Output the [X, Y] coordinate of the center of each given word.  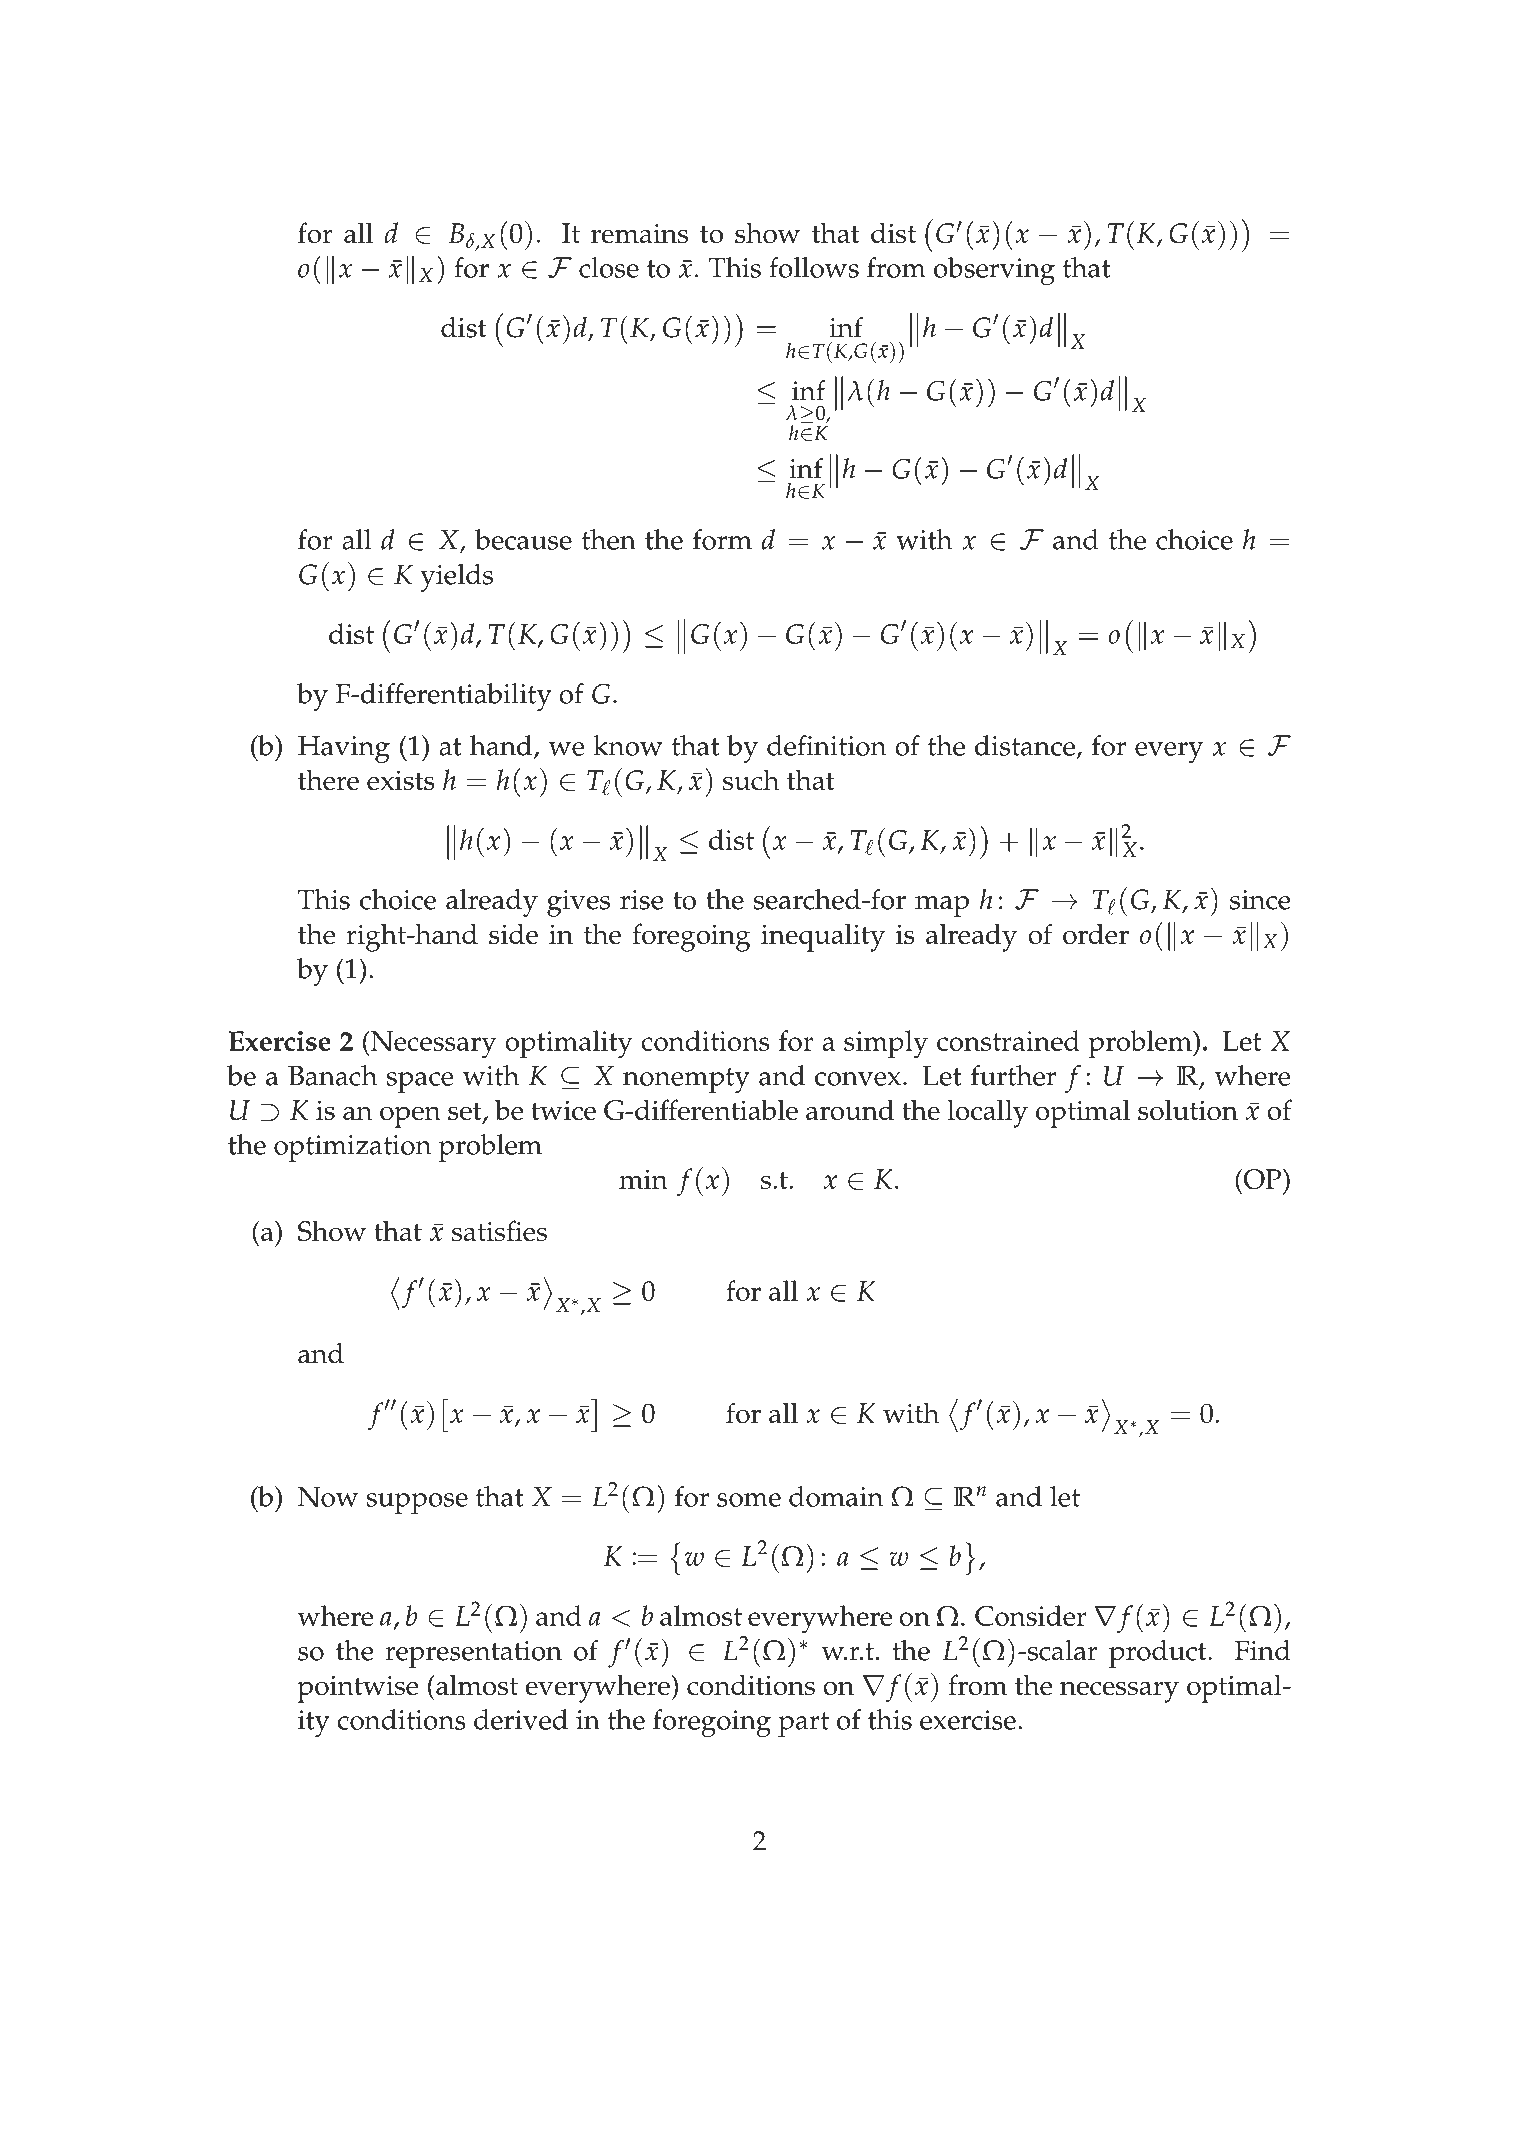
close [609, 267]
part [803, 1724]
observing [994, 271]
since [1260, 900]
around [850, 1110]
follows [814, 267]
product [1159, 1654]
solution [1188, 1110]
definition [827, 745]
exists [401, 780]
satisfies [499, 1231]
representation [473, 1654]
